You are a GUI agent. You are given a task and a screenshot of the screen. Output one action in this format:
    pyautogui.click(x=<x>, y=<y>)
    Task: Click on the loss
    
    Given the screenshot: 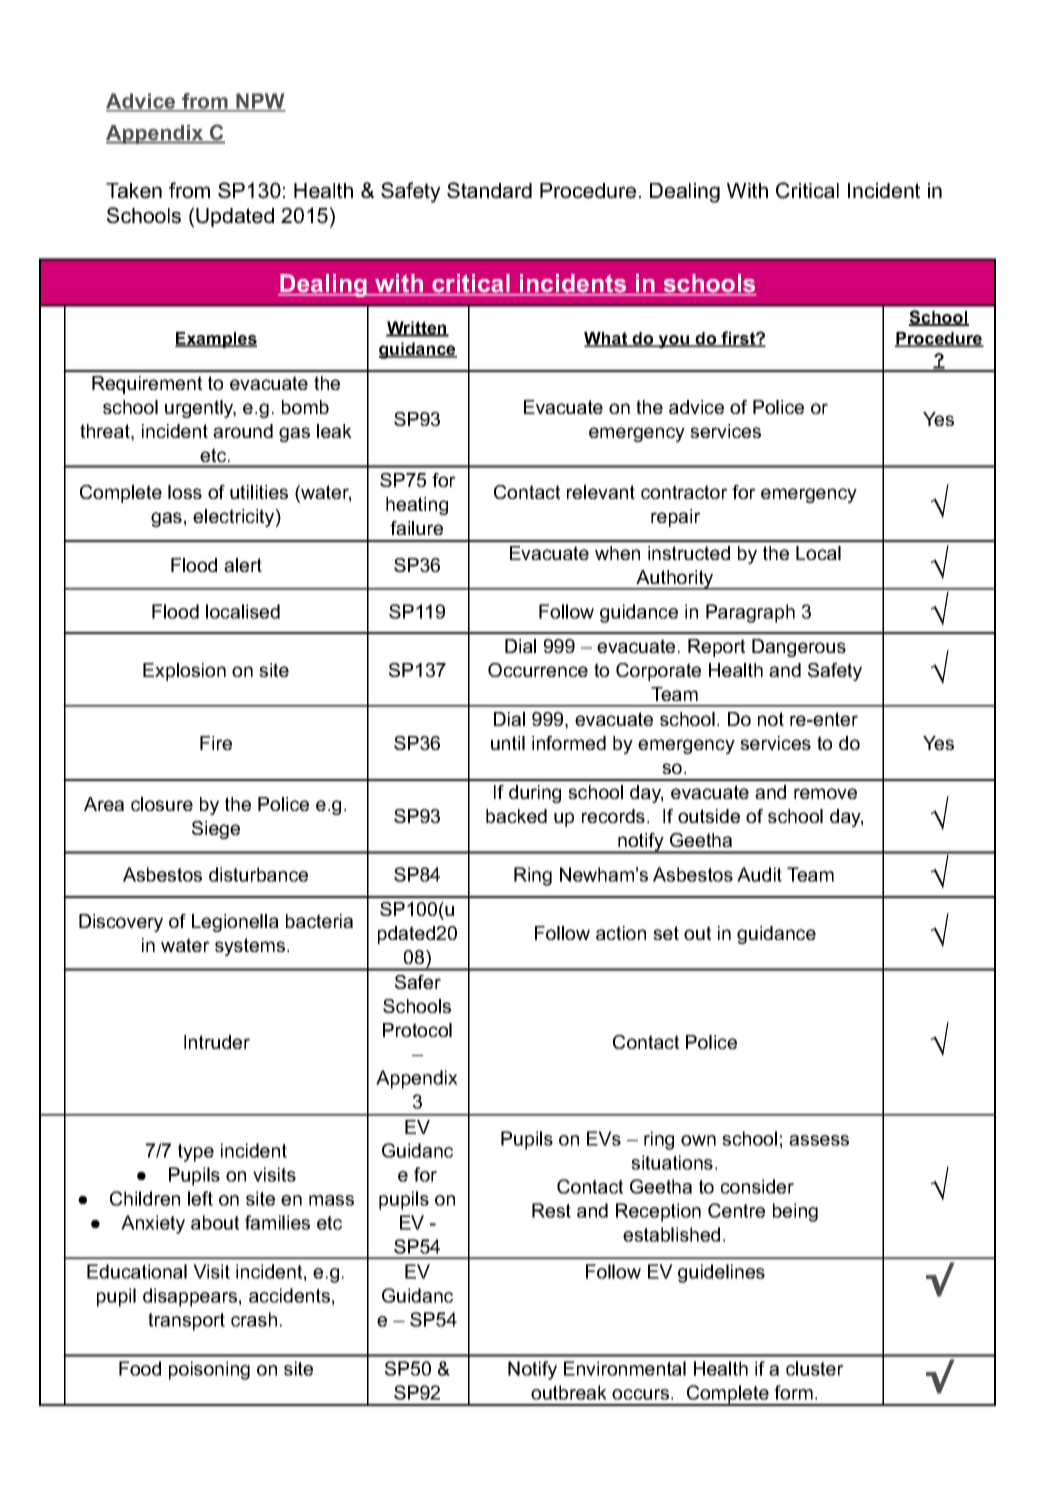 What is the action you would take?
    pyautogui.click(x=185, y=492)
